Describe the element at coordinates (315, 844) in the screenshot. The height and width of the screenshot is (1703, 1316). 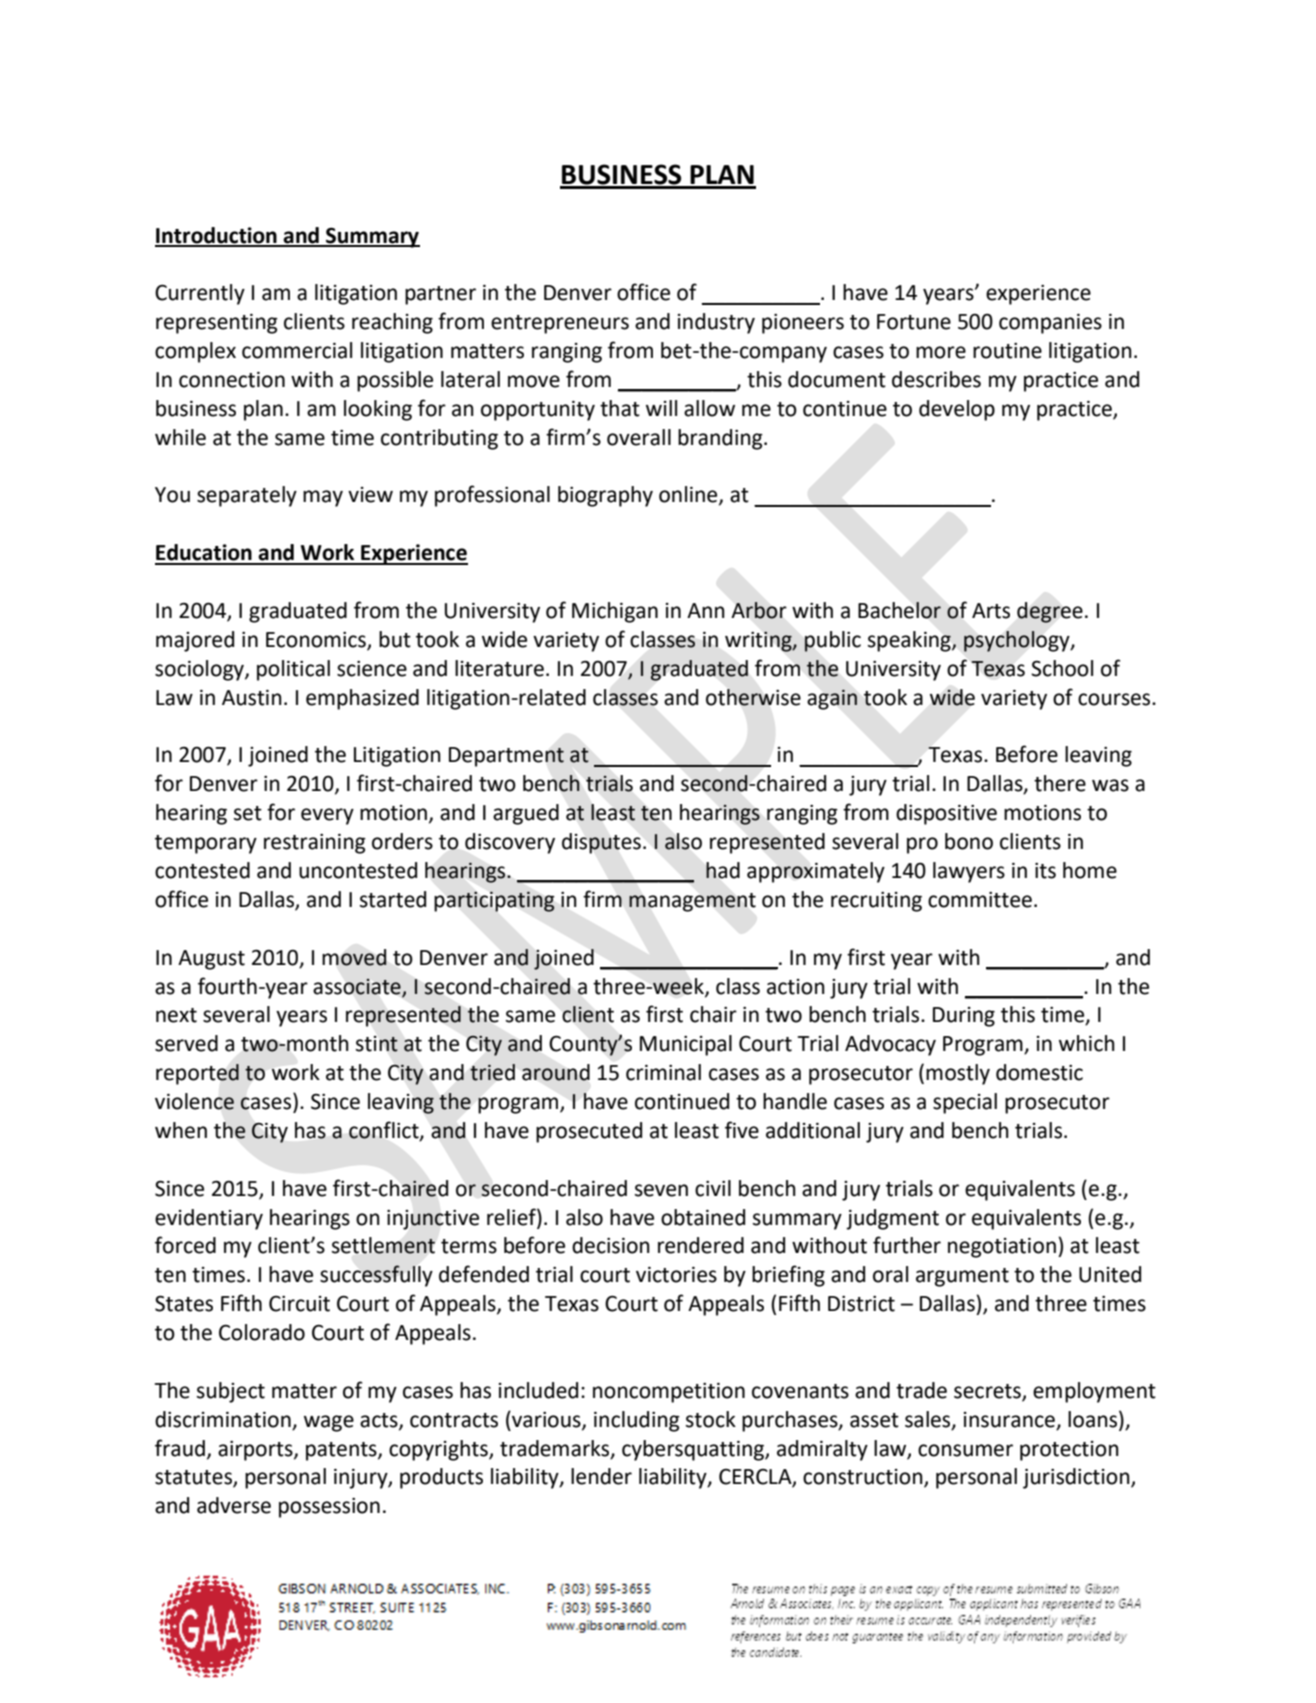
I see `restraining` at that location.
